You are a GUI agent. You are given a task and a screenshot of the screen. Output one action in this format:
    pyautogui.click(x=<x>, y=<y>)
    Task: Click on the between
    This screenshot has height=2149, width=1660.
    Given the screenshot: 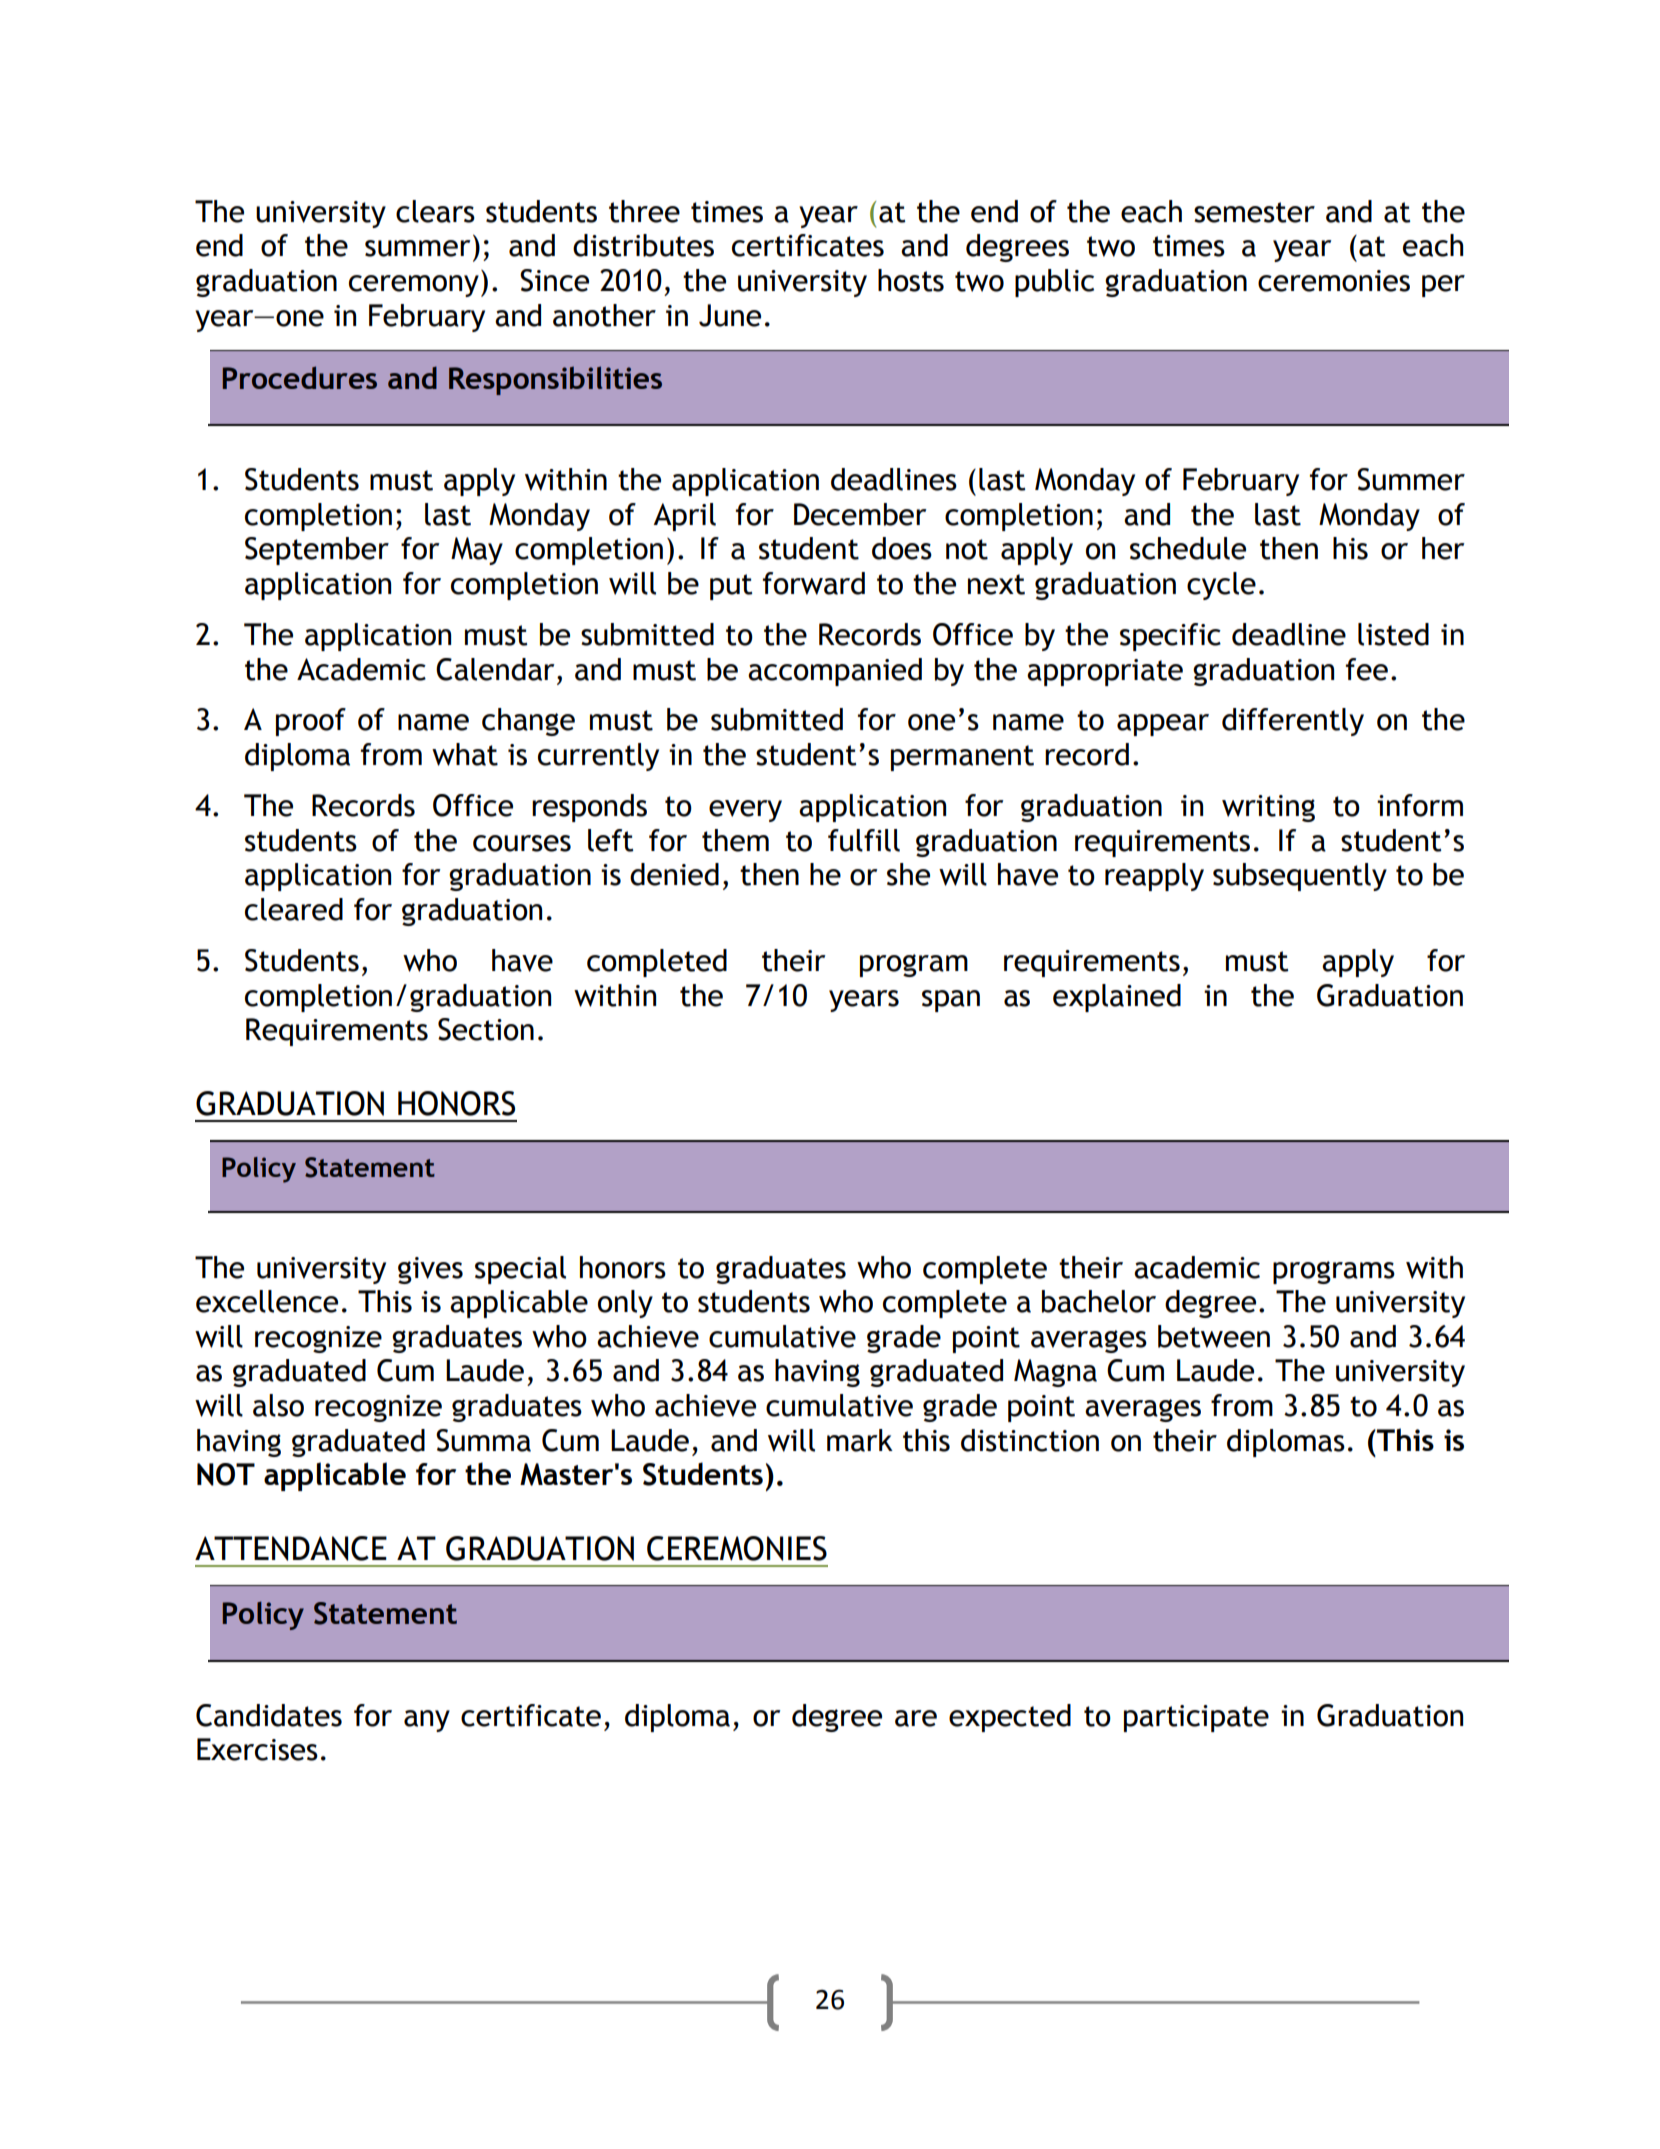 What is the action you would take?
    pyautogui.click(x=1214, y=1336)
